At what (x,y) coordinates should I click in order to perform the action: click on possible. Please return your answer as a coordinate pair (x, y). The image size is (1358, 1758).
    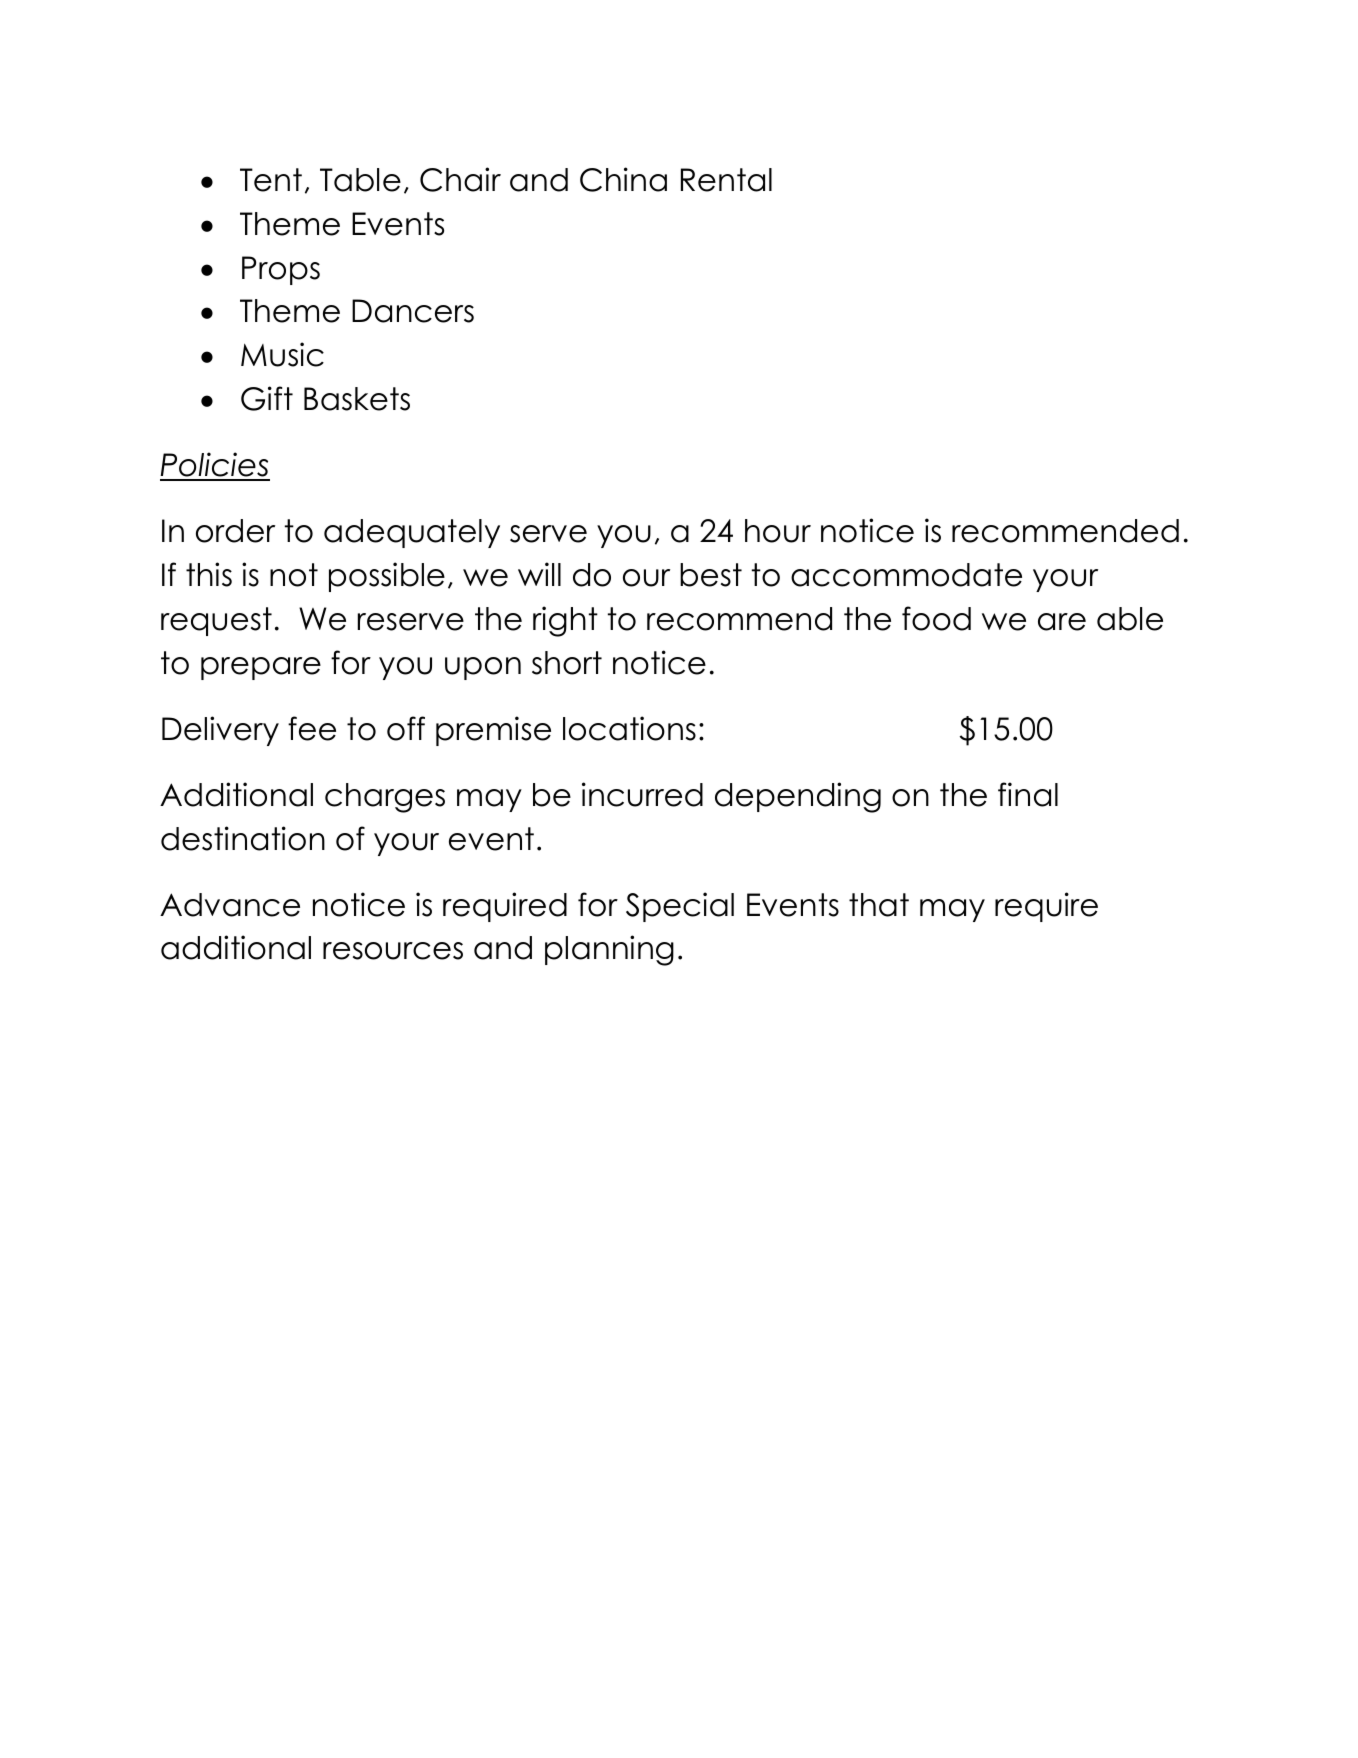
    Looking at the image, I should click on (387, 577).
